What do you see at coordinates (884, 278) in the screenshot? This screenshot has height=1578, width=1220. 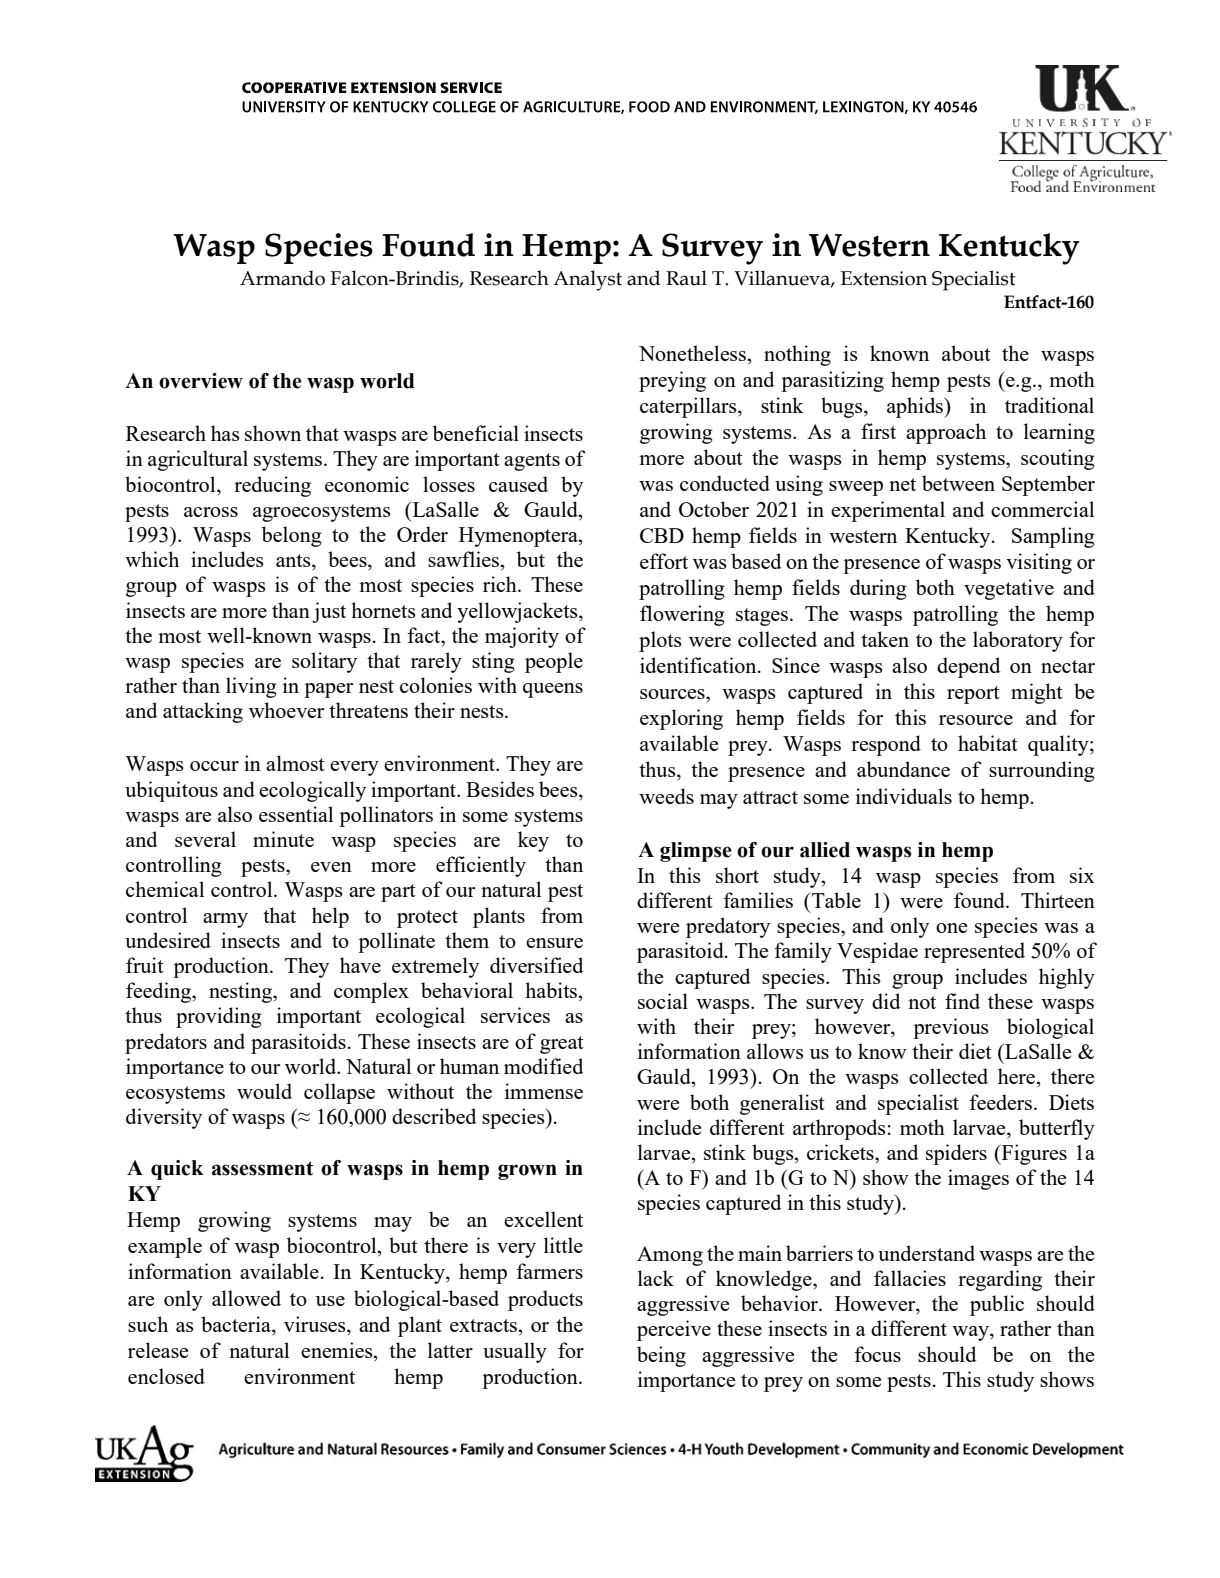 I see `Extension` at bounding box center [884, 278].
